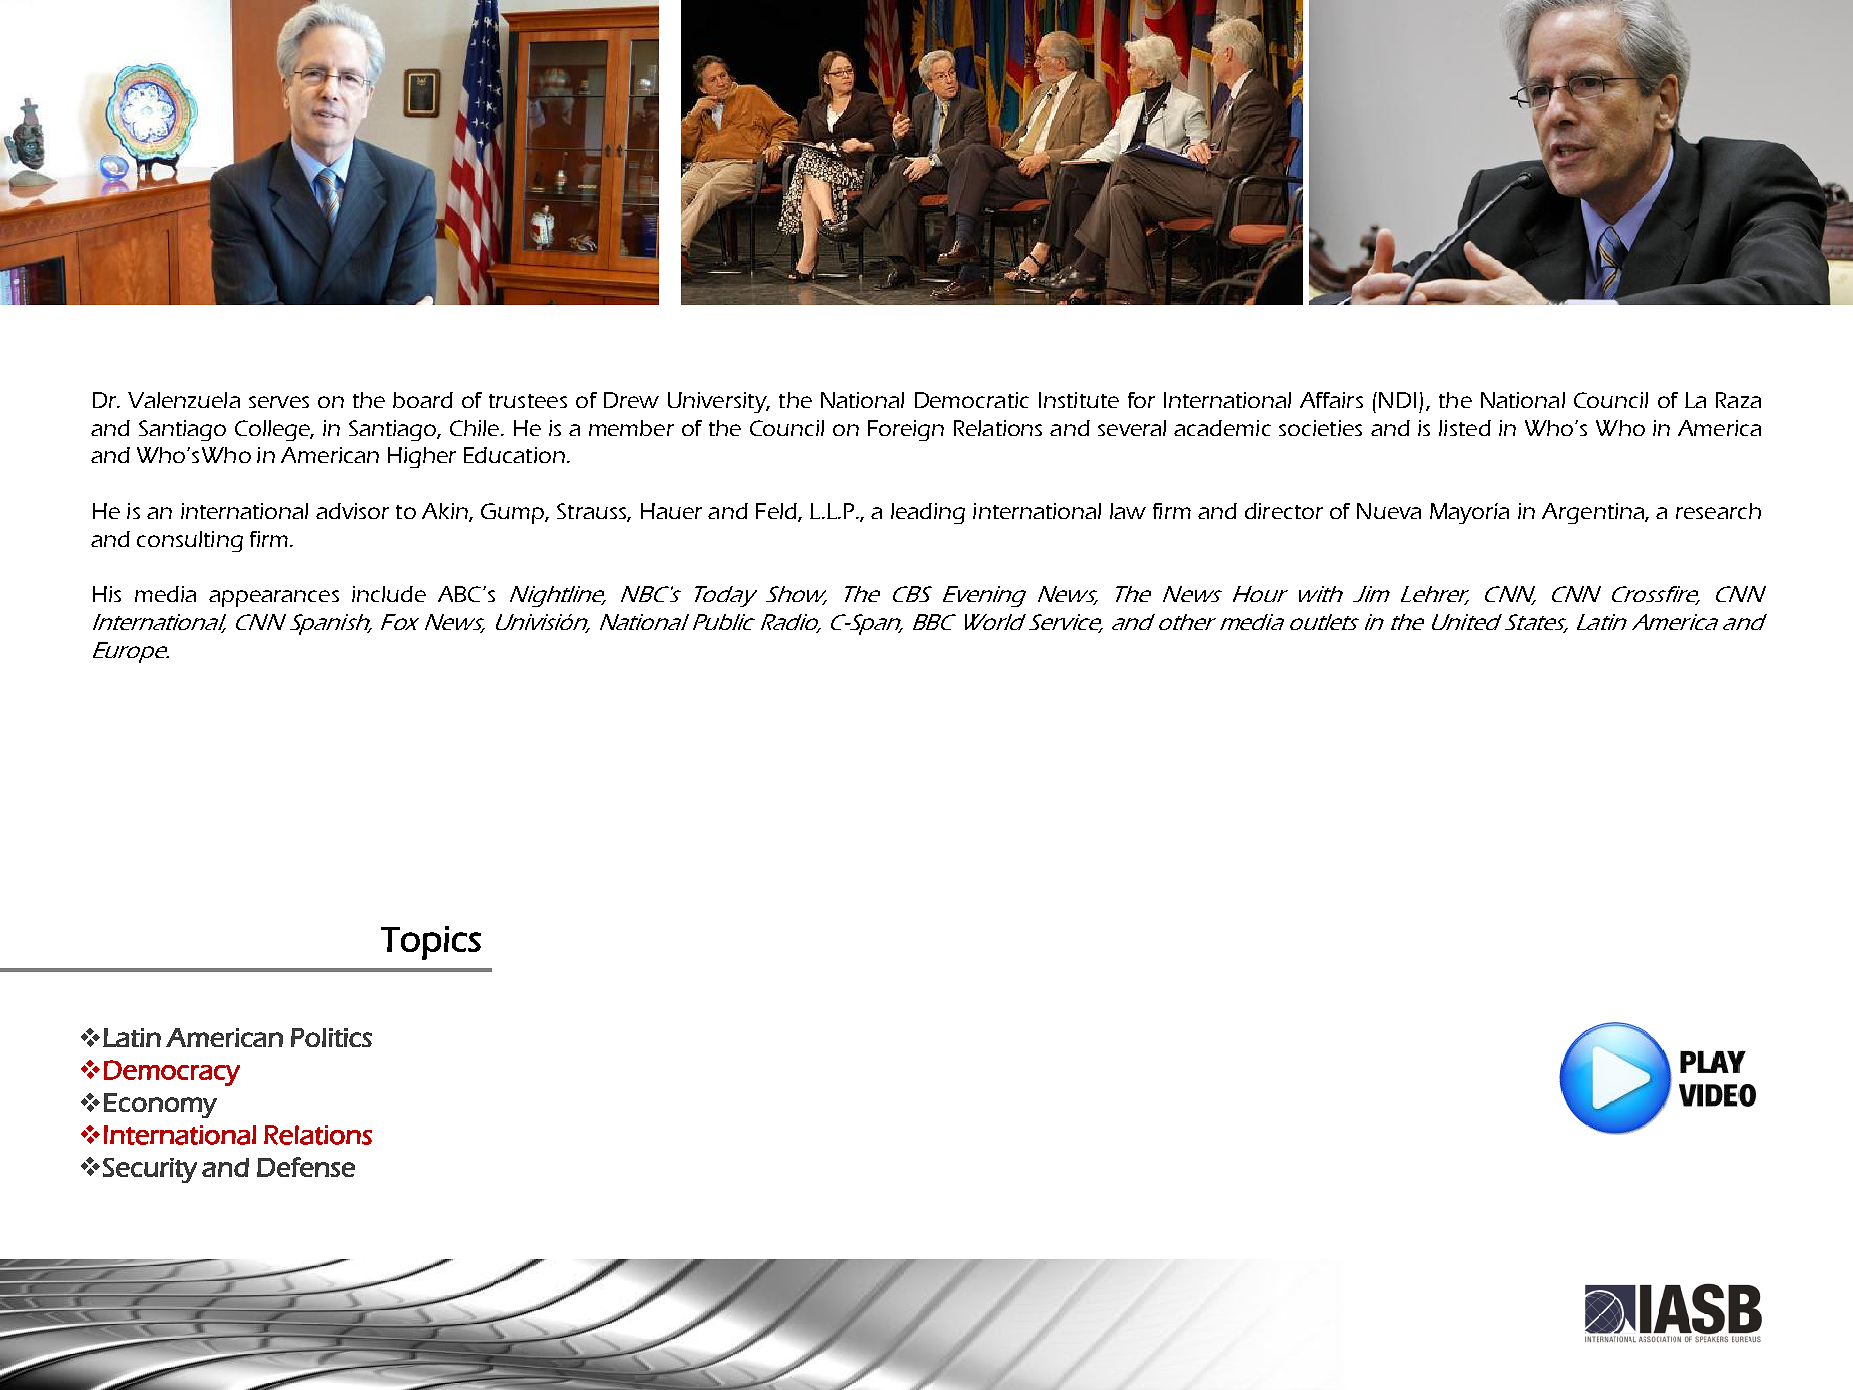 The image size is (1853, 1390). Describe the element at coordinates (431, 943) in the screenshot. I see `Topics` at that location.
